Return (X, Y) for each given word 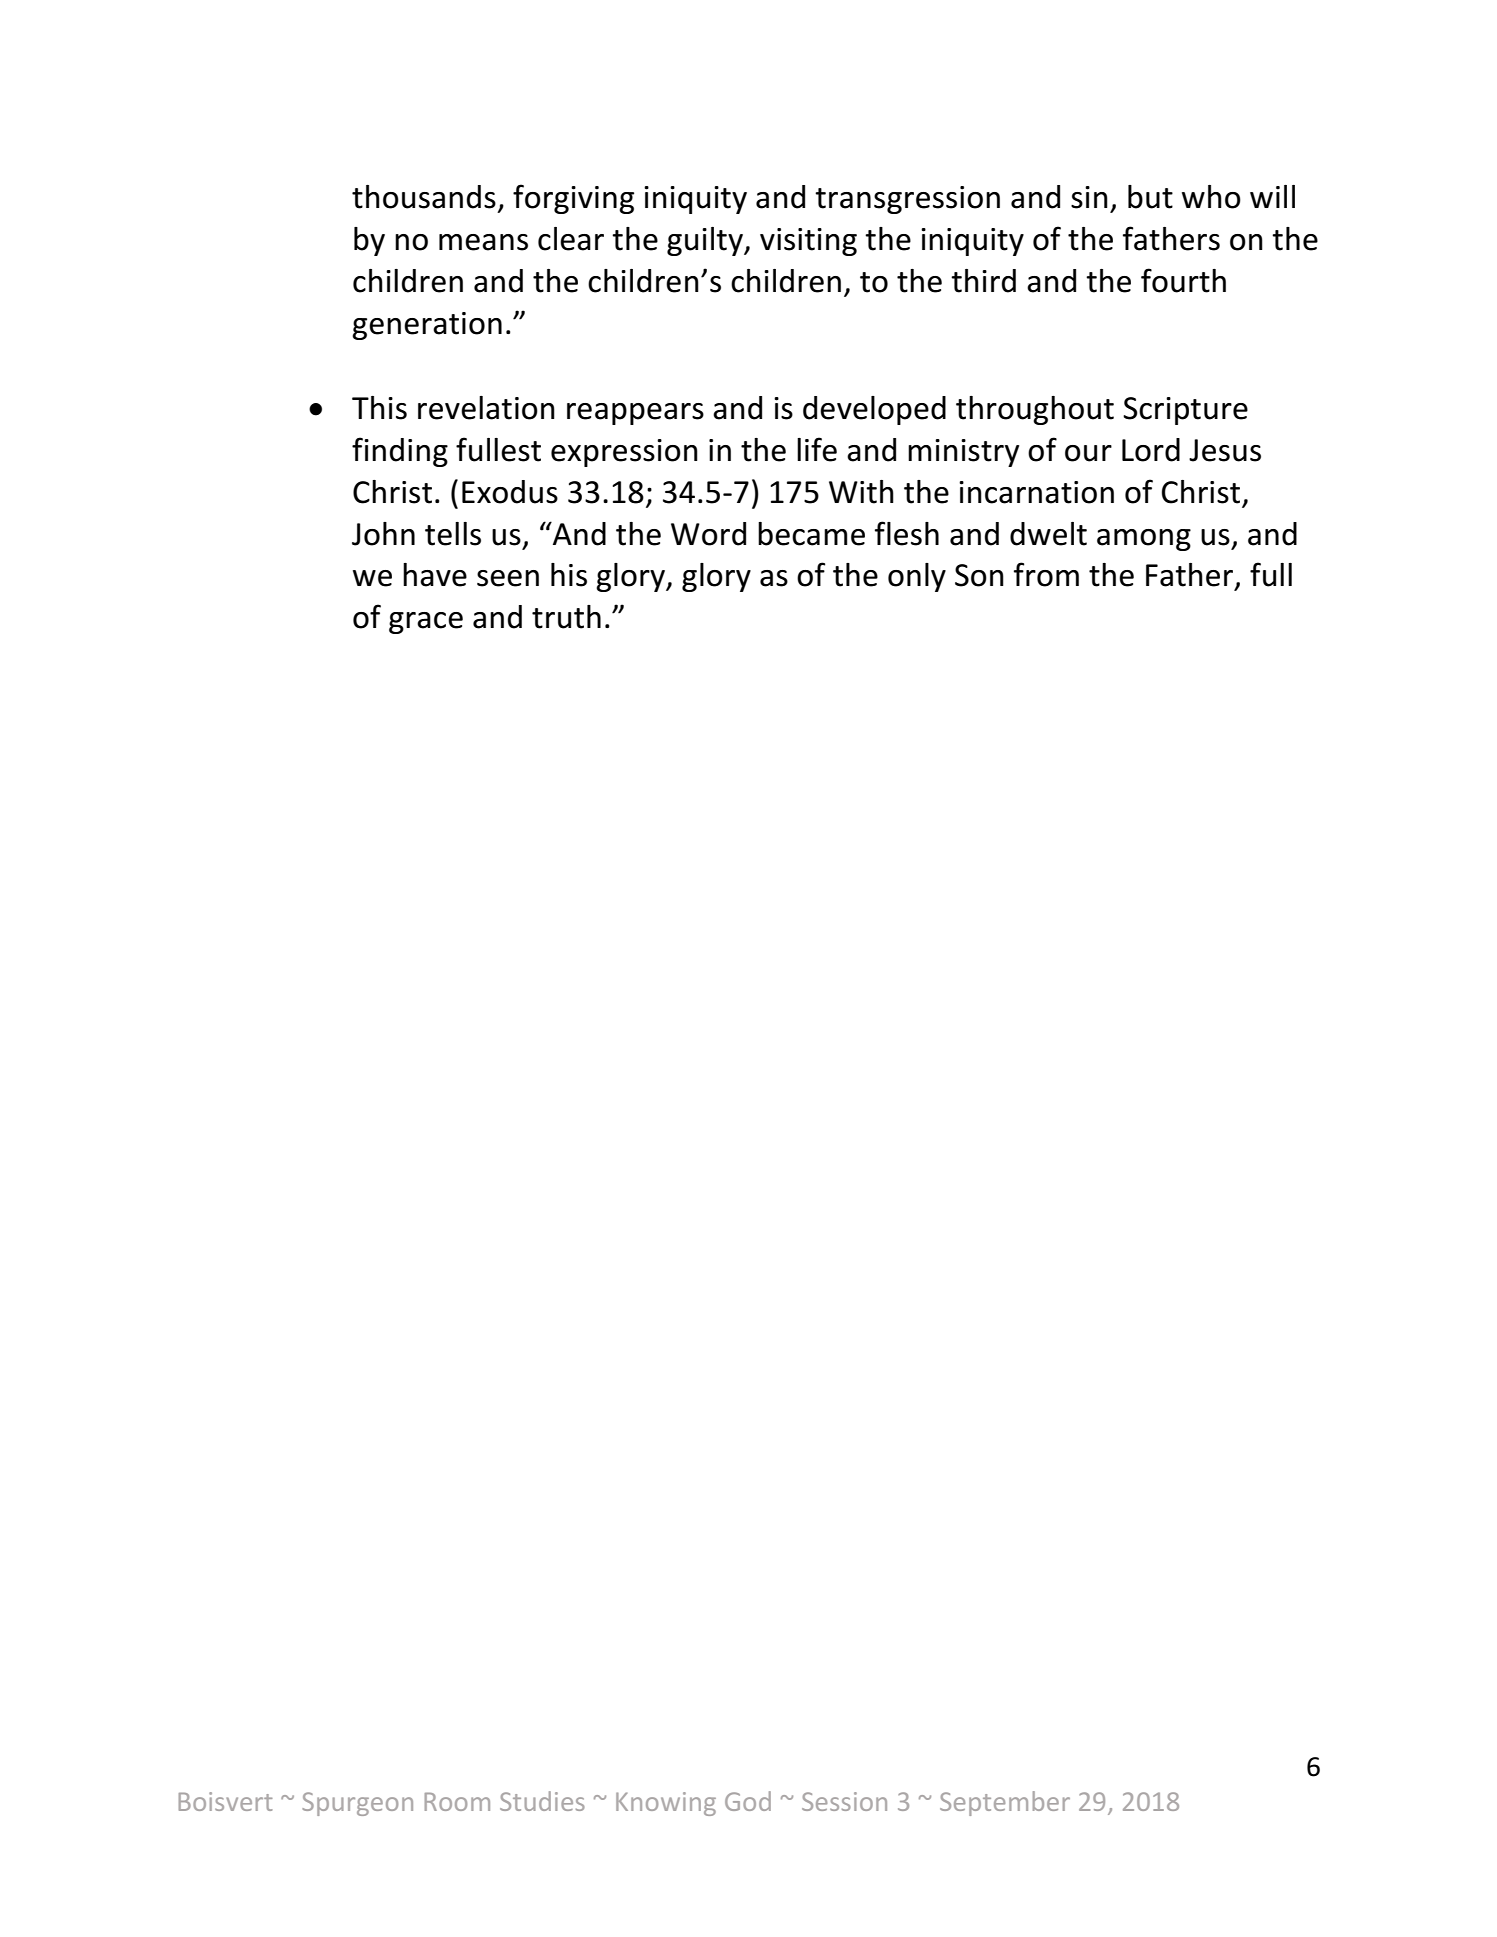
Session (844, 1801)
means (483, 242)
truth (566, 617)
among (1144, 540)
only (917, 577)
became (811, 534)
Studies (542, 1801)
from (1046, 574)
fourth (1183, 280)
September (1005, 1803)
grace (426, 623)
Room (457, 1801)
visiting (808, 242)
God (748, 1801)
